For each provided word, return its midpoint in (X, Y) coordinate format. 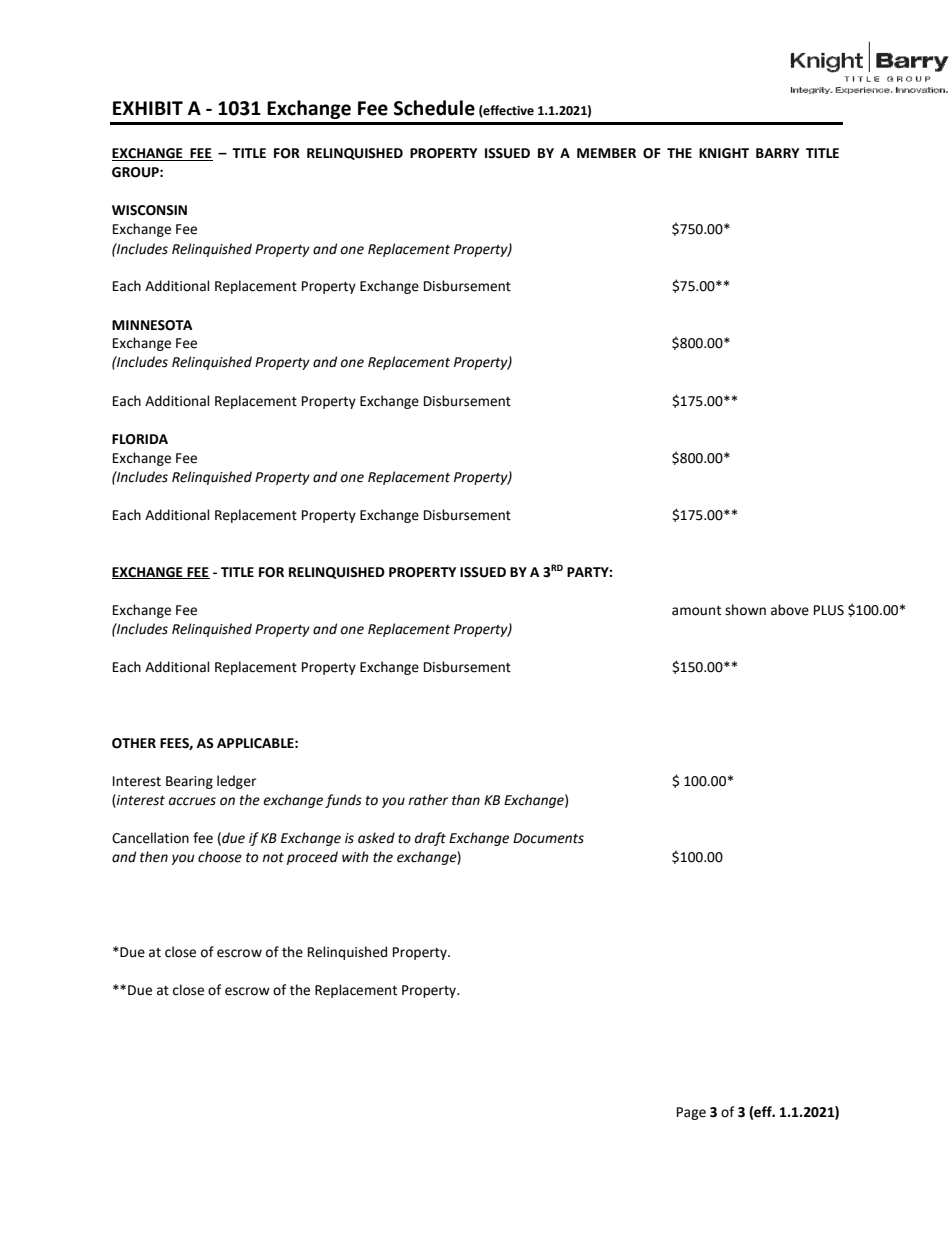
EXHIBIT (148, 108)
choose (220, 857)
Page (691, 1113)
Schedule (434, 108)
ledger (236, 782)
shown (745, 610)
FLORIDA (140, 439)
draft (430, 839)
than (466, 800)
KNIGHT (724, 153)
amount (696, 611)
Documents (548, 838)
